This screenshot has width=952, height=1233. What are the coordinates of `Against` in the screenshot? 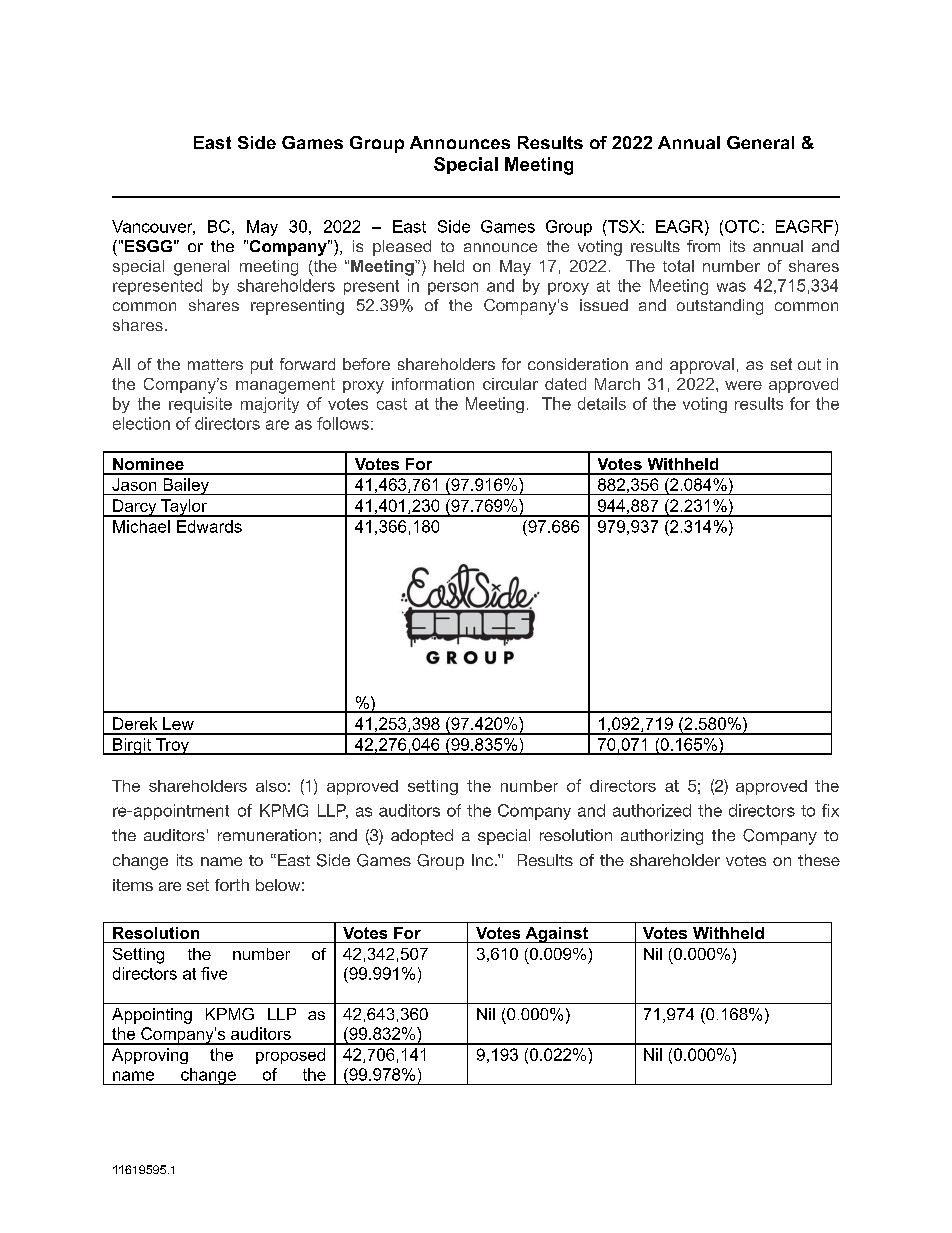 It's located at (556, 935).
